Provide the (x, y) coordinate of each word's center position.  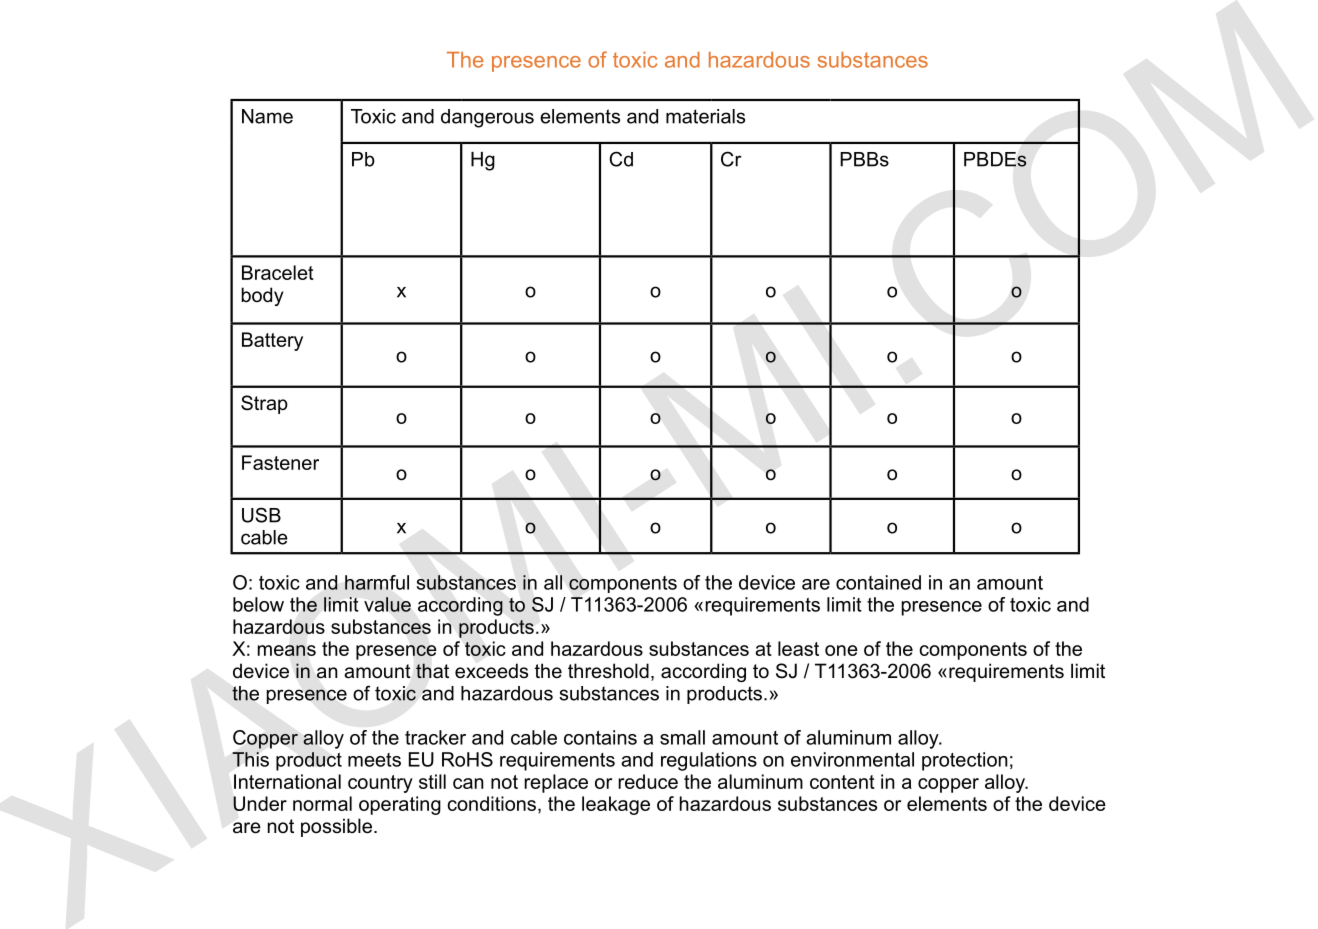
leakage (616, 805)
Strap (264, 404)
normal (322, 803)
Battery (272, 341)
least (798, 648)
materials (705, 116)
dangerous (487, 118)
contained (878, 582)
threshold (608, 671)
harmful (377, 582)
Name (267, 116)
